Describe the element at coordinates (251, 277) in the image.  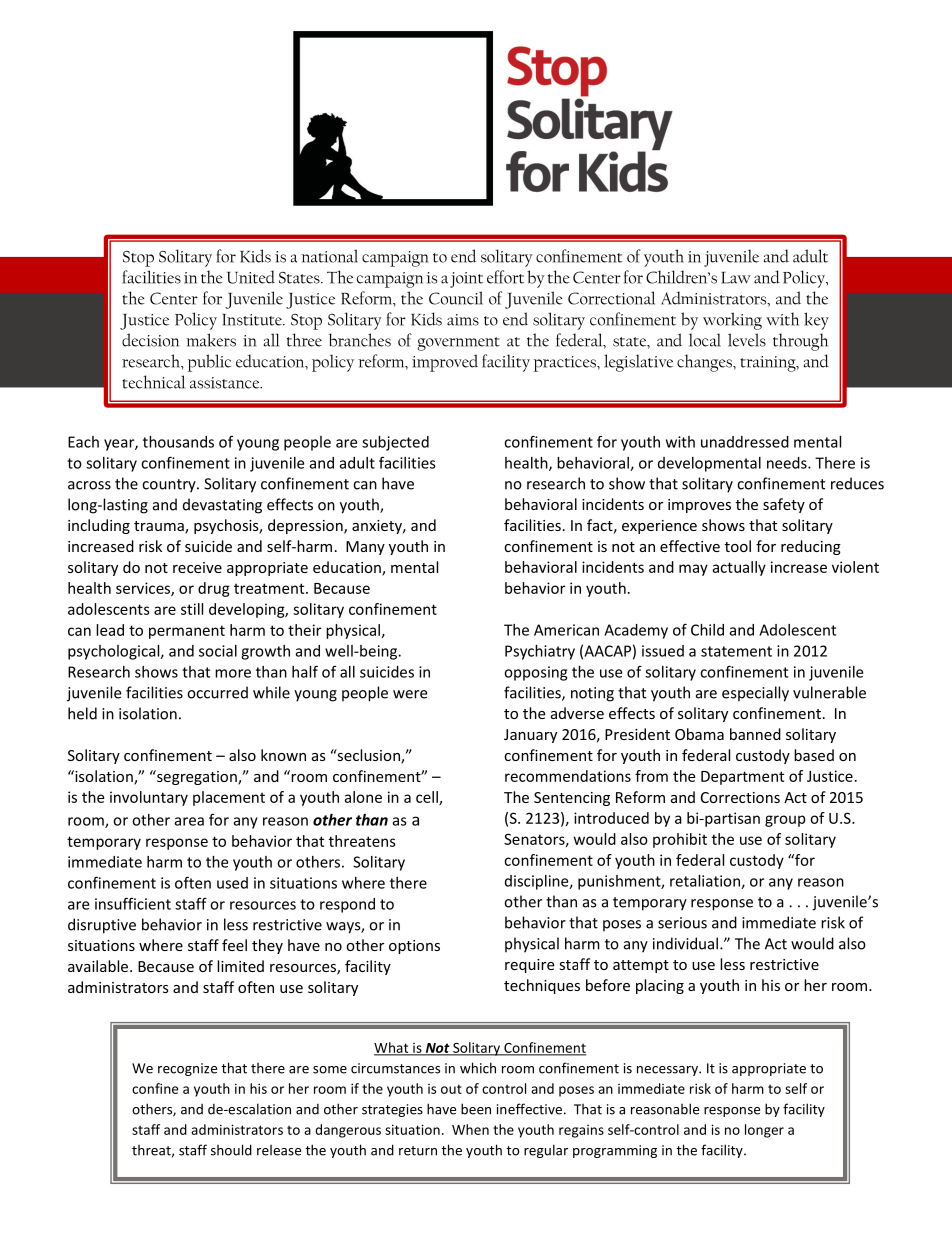
I see `United` at that location.
